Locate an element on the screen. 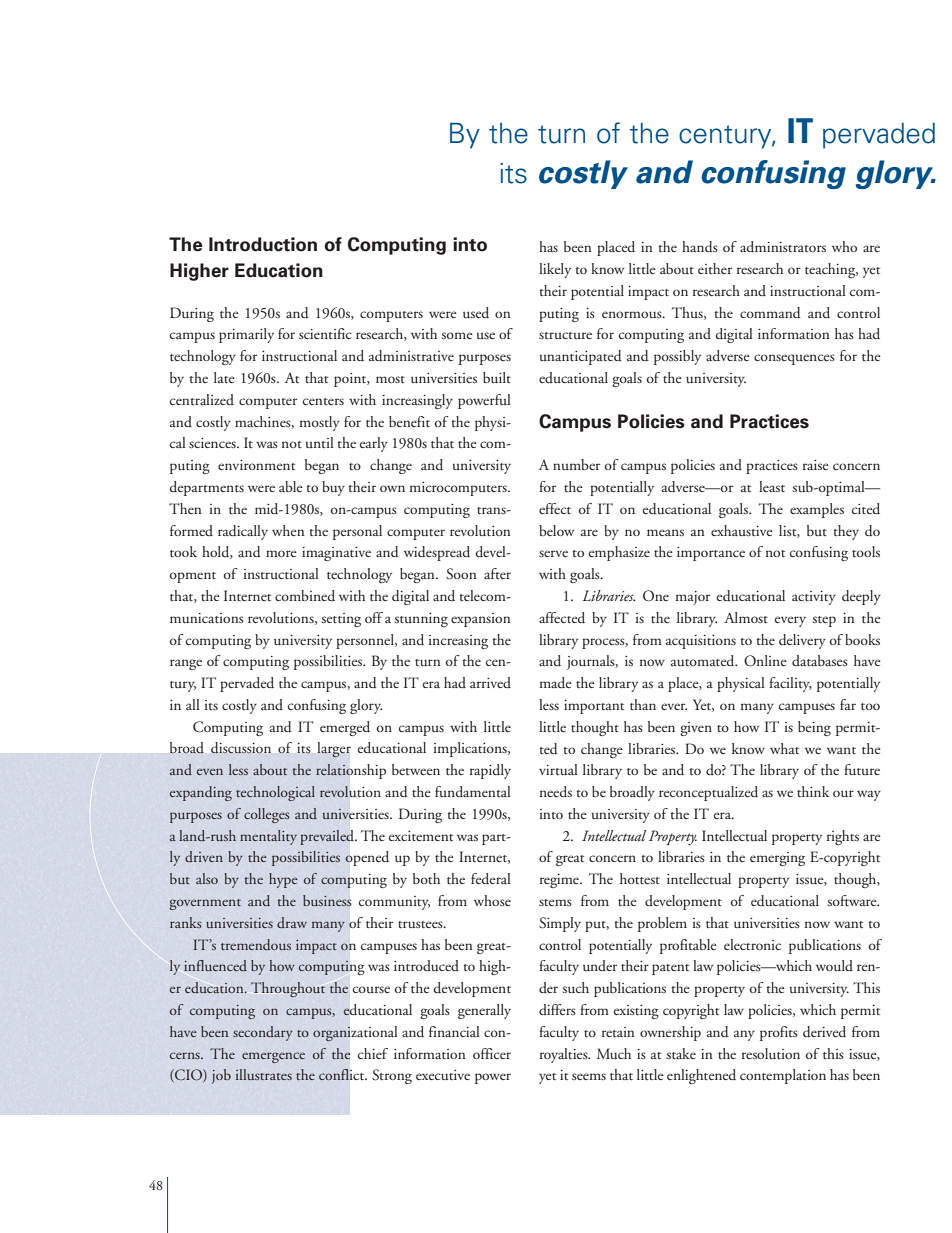  raise is located at coordinates (816, 465).
